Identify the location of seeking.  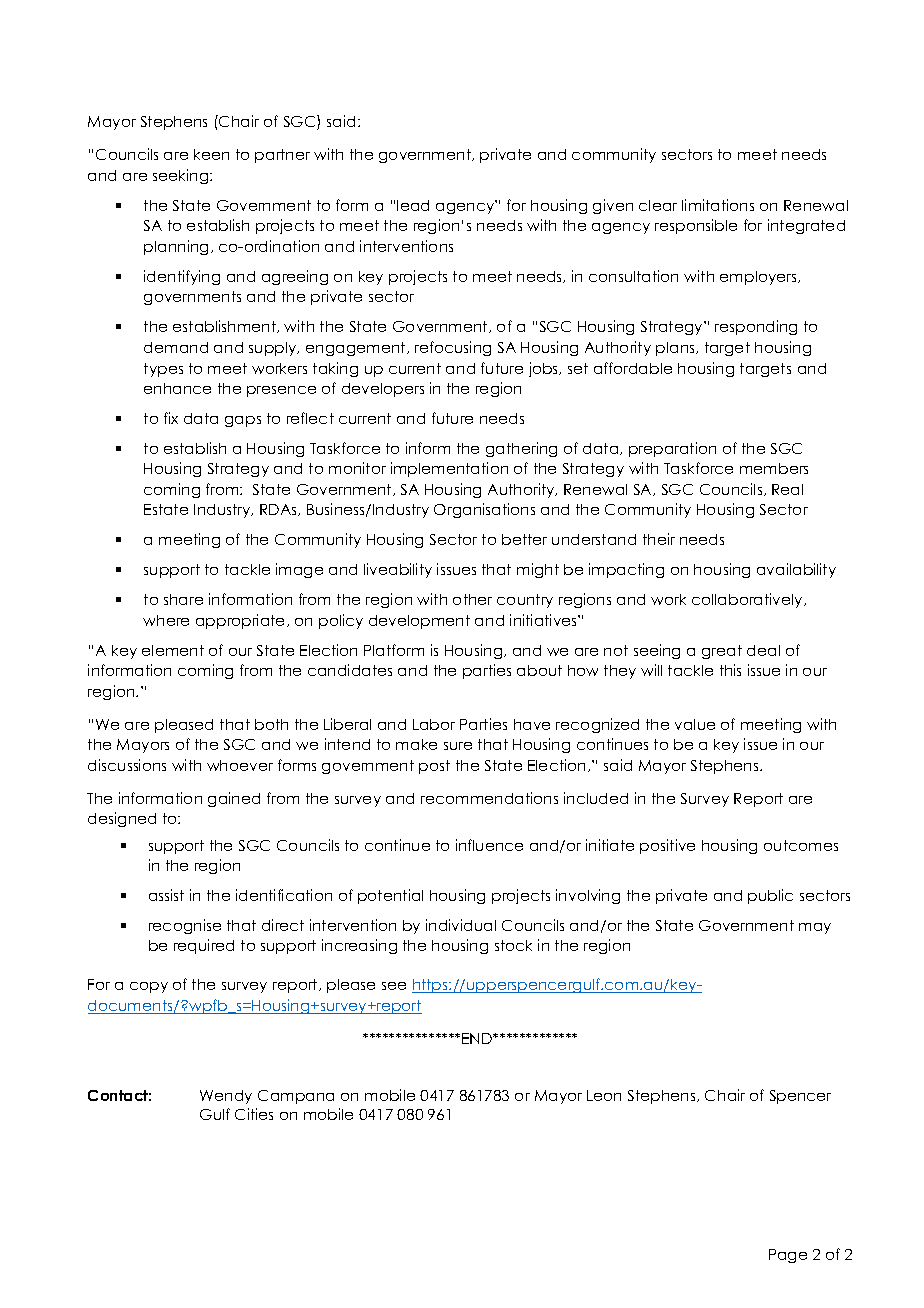
(182, 176).
